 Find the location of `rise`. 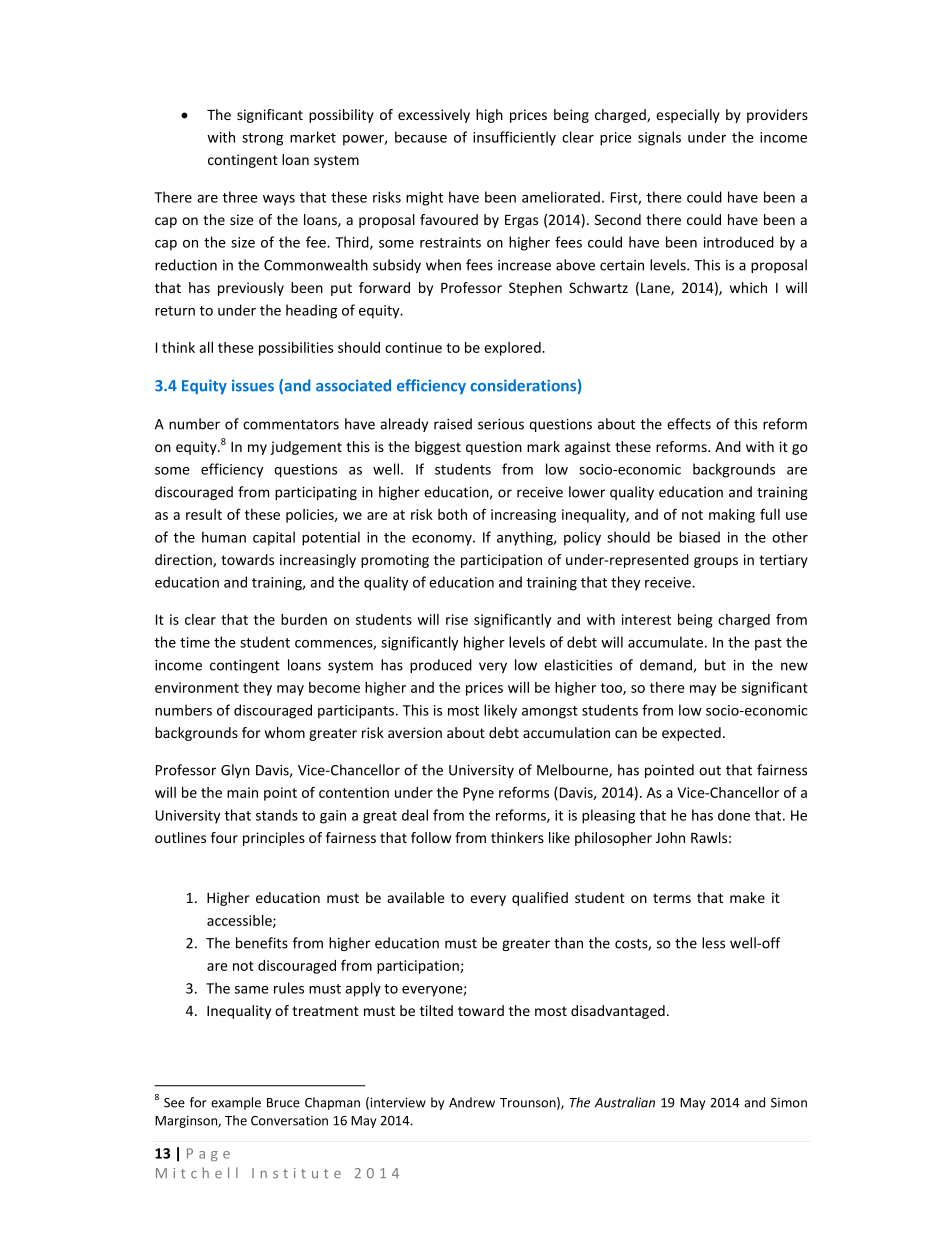

rise is located at coordinates (457, 619).
